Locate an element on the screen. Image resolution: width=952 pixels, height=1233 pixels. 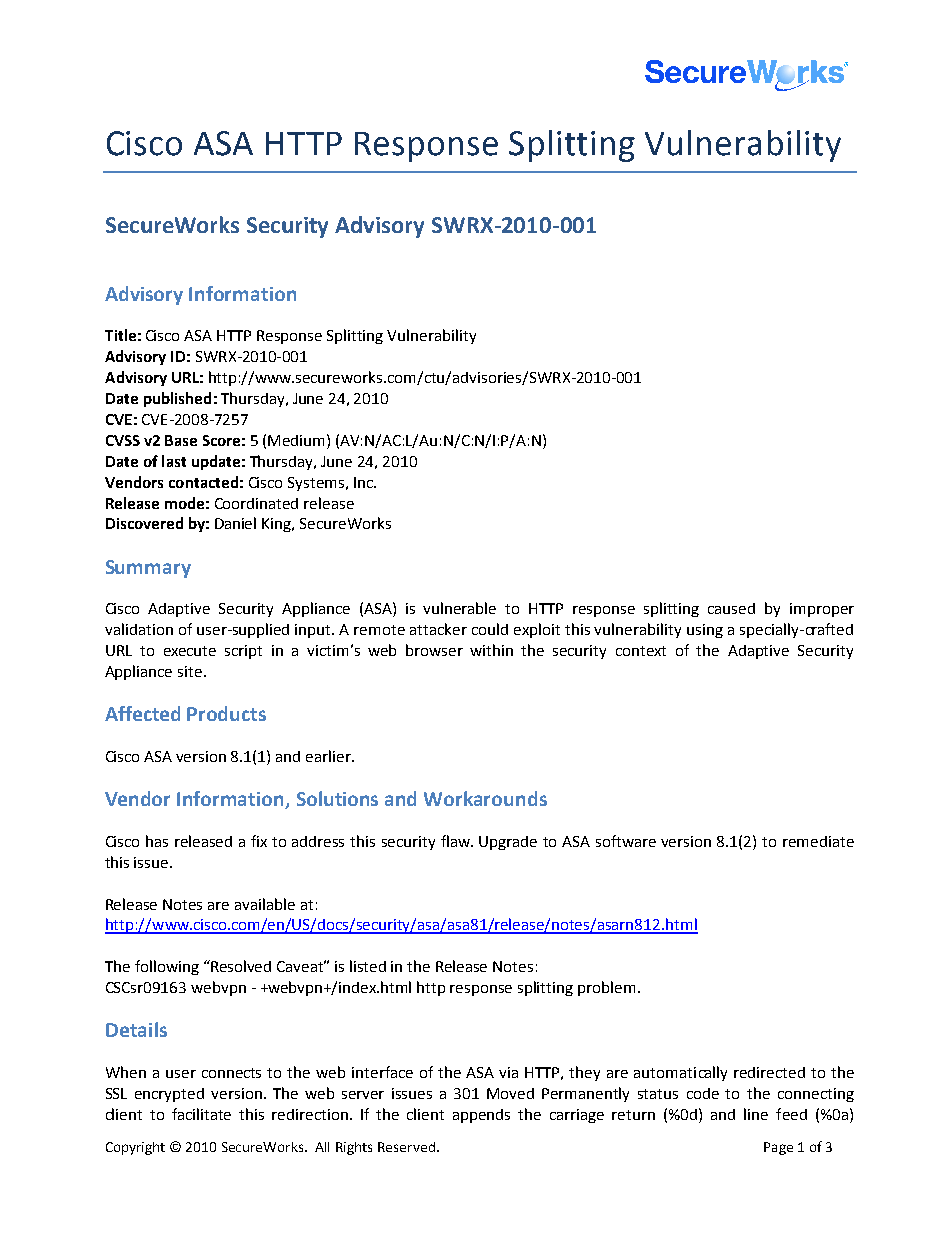
vulnerable is located at coordinates (459, 608).
